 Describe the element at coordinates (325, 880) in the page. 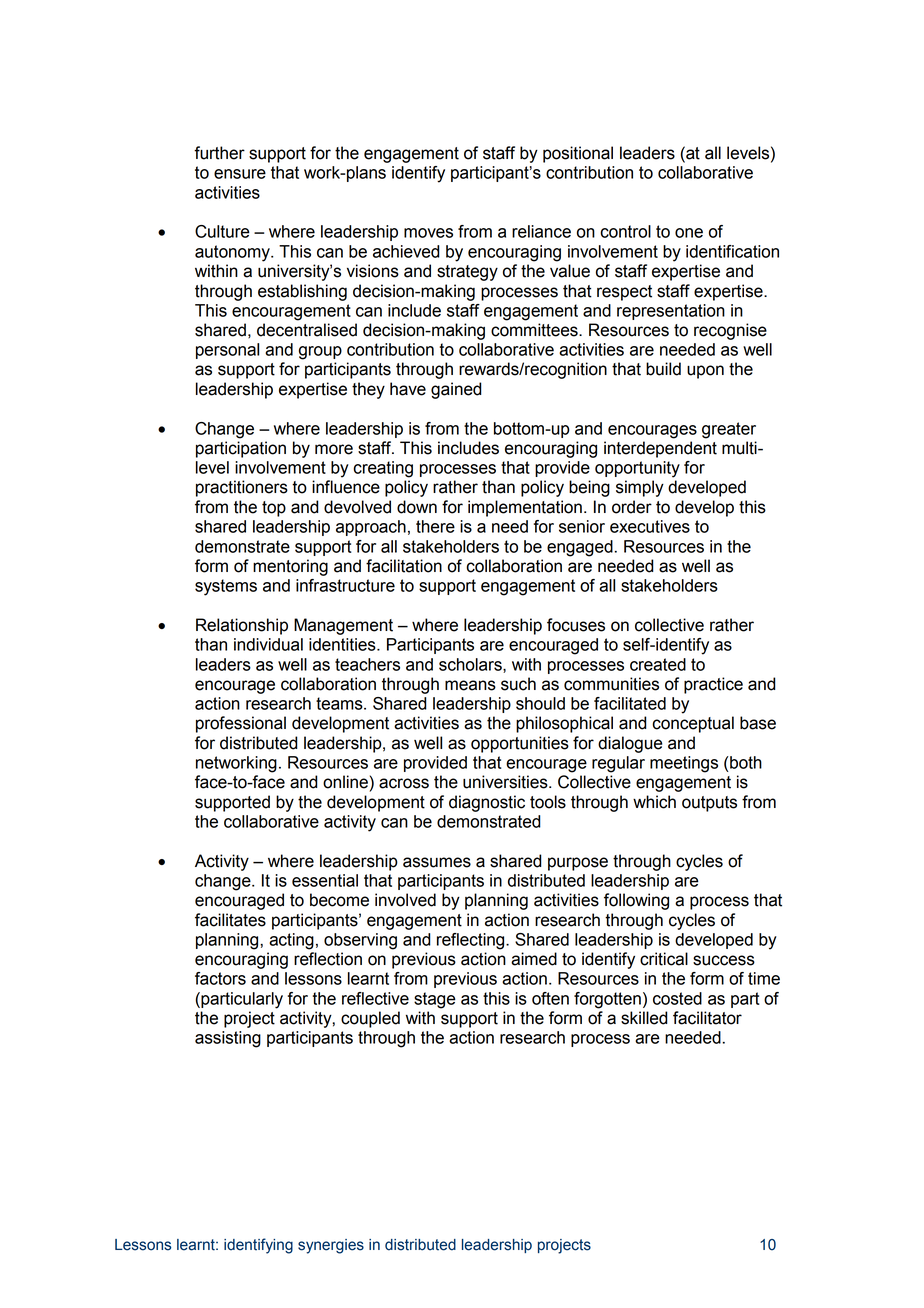

I see `essential` at that location.
